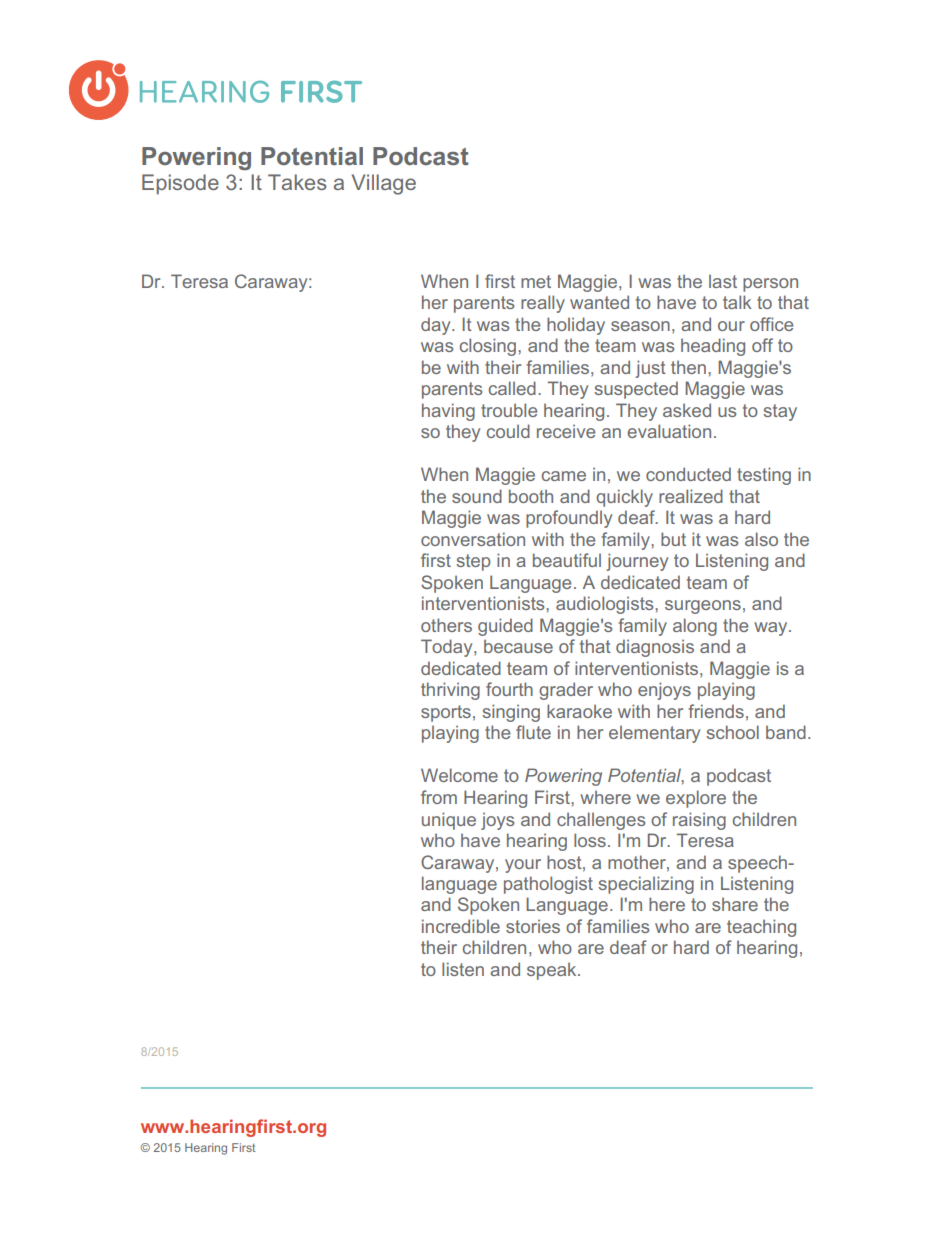 The width and height of the image is (952, 1233). What do you see at coordinates (695, 627) in the image?
I see `along` at bounding box center [695, 627].
